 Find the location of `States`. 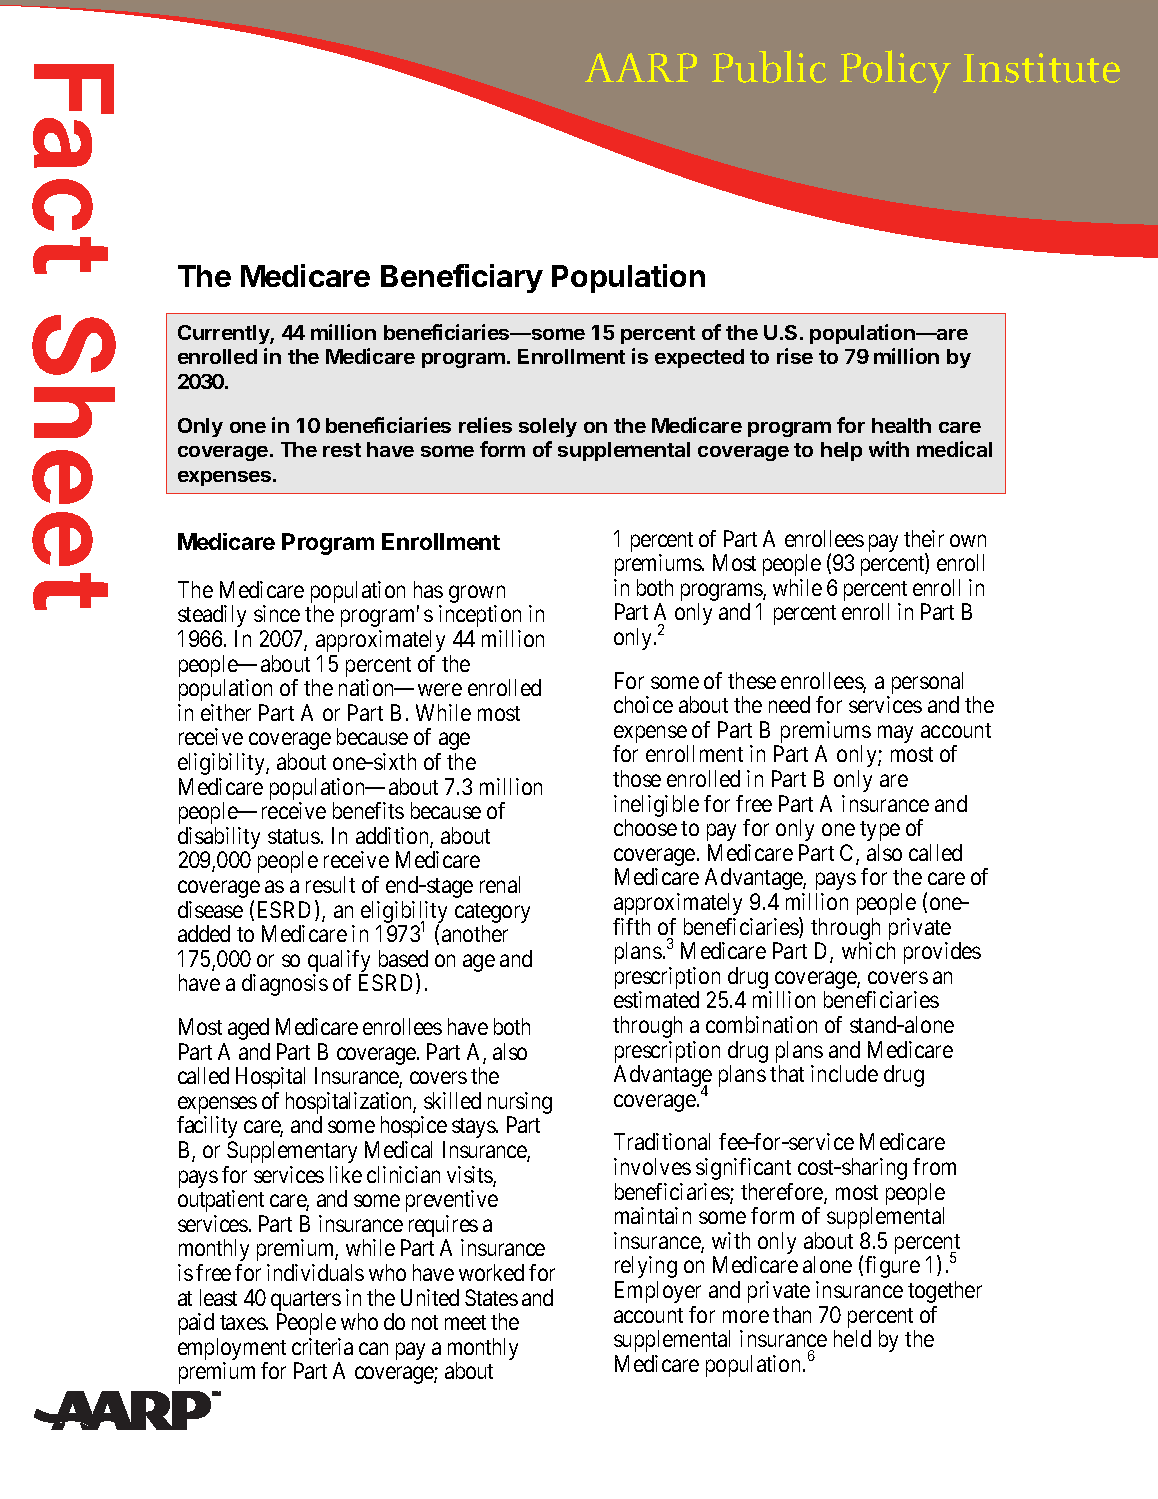

States is located at coordinates (491, 1297).
